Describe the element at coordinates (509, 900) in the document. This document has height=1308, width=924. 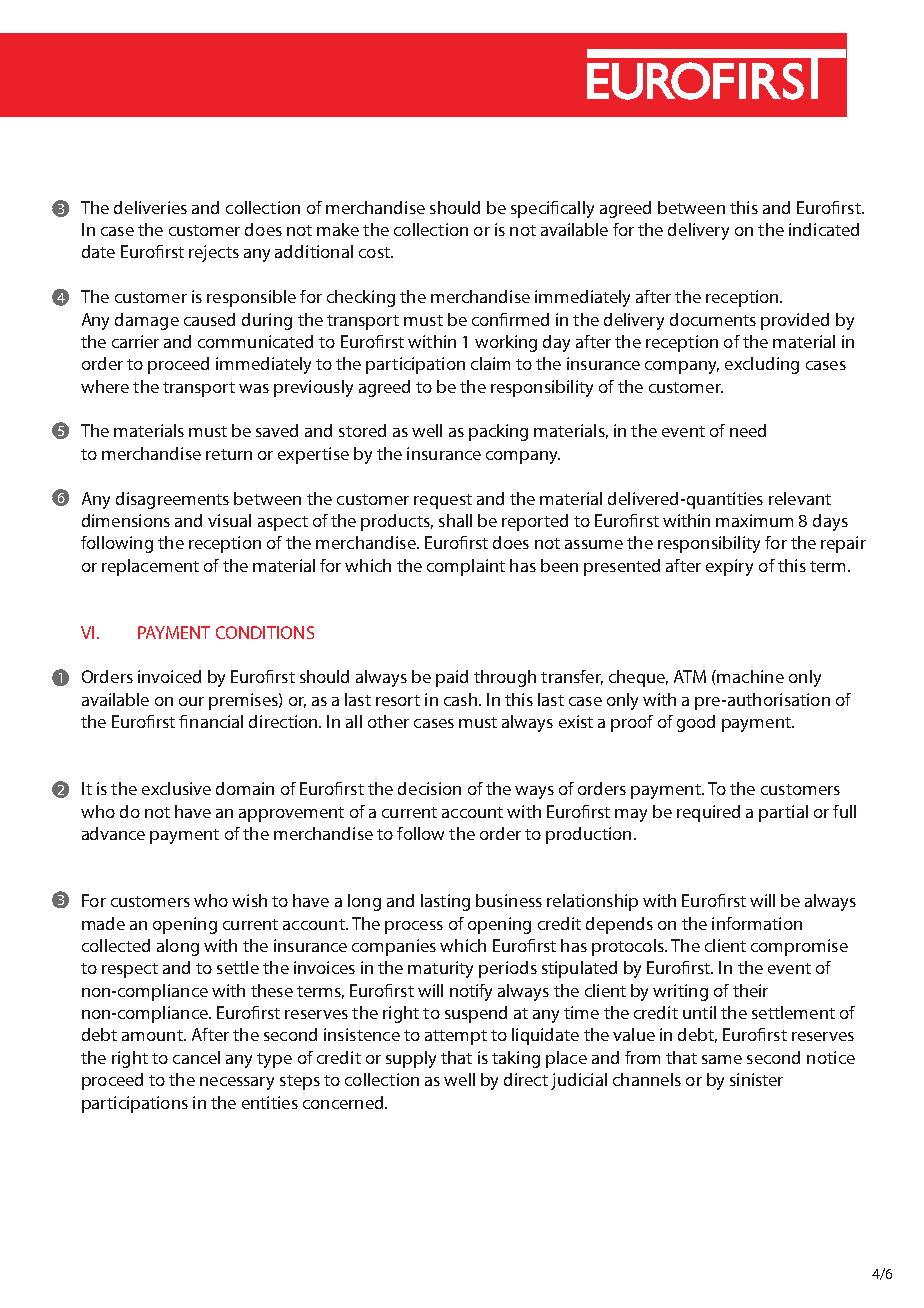
I see `business` at that location.
